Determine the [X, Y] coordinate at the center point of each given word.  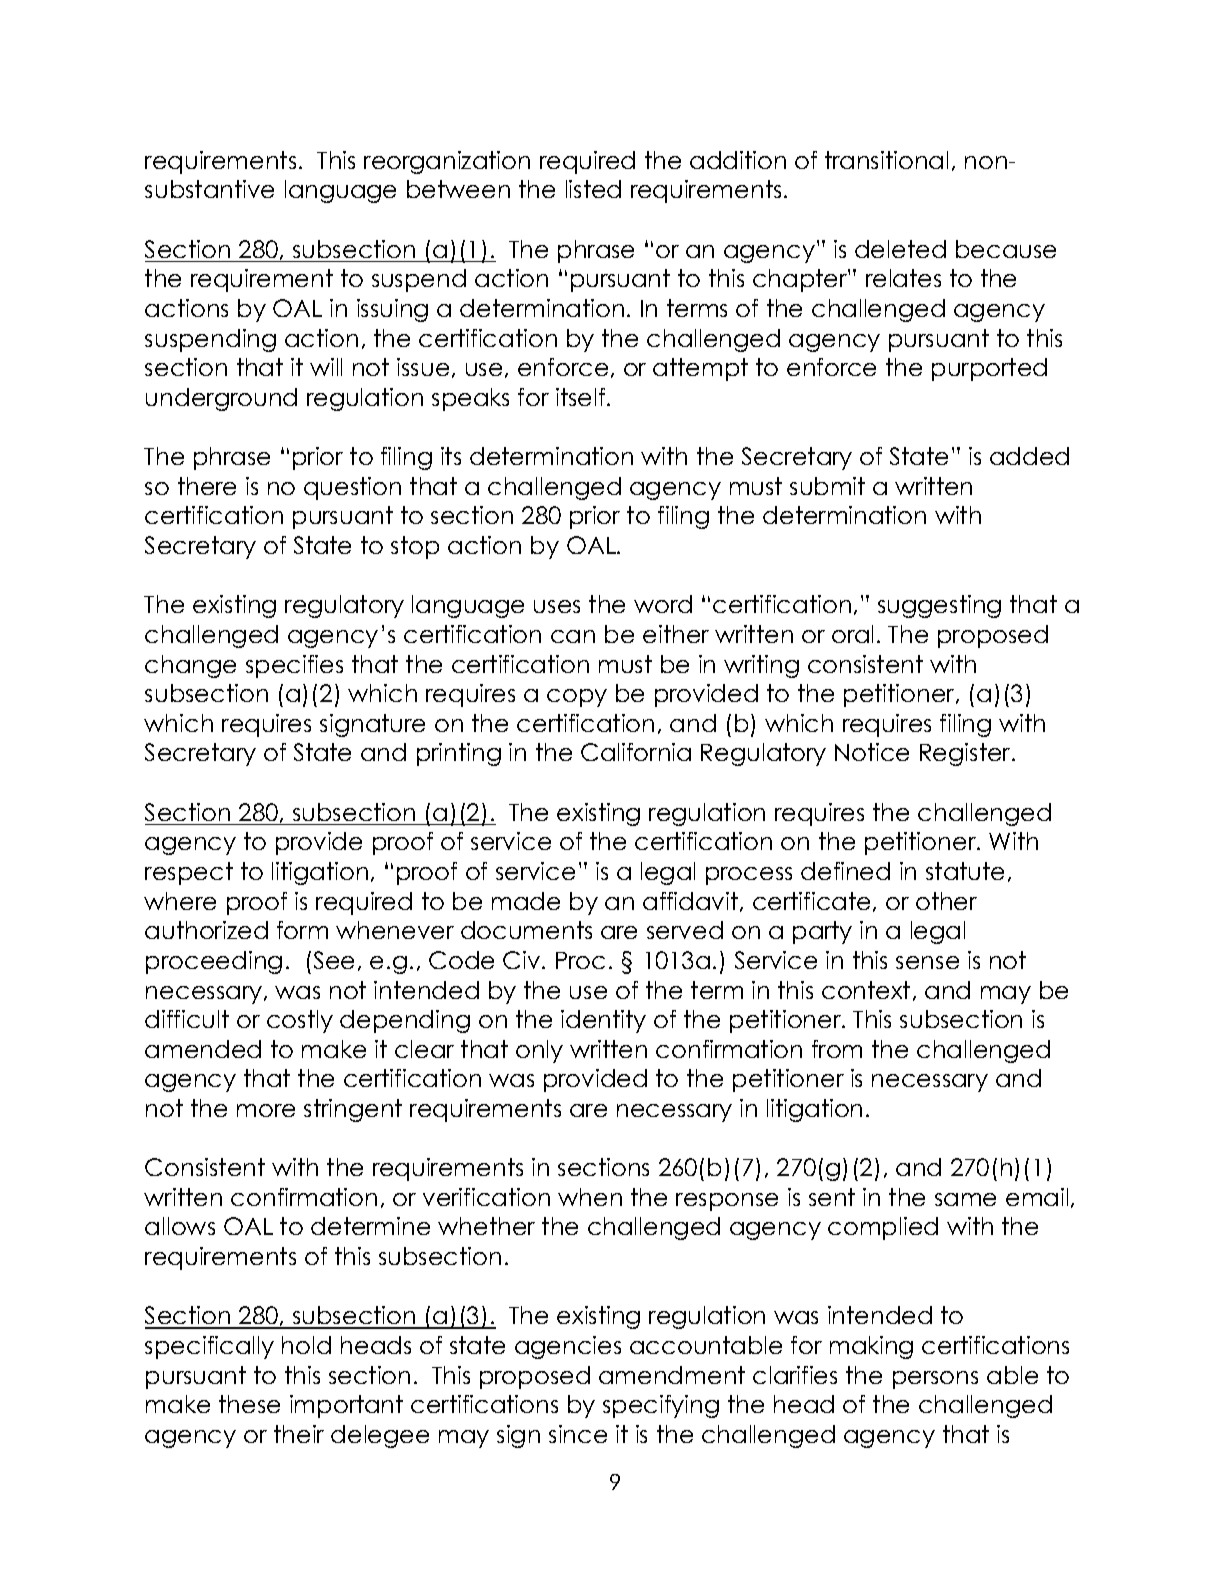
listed [593, 189]
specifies [294, 666]
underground [221, 399]
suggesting [939, 606]
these [249, 1404]
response [727, 1202]
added [1029, 456]
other [946, 901]
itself [582, 397]
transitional [886, 160]
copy [577, 698]
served [685, 930]
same [965, 1199]
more [266, 1110]
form [302, 930]
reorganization [447, 162]
